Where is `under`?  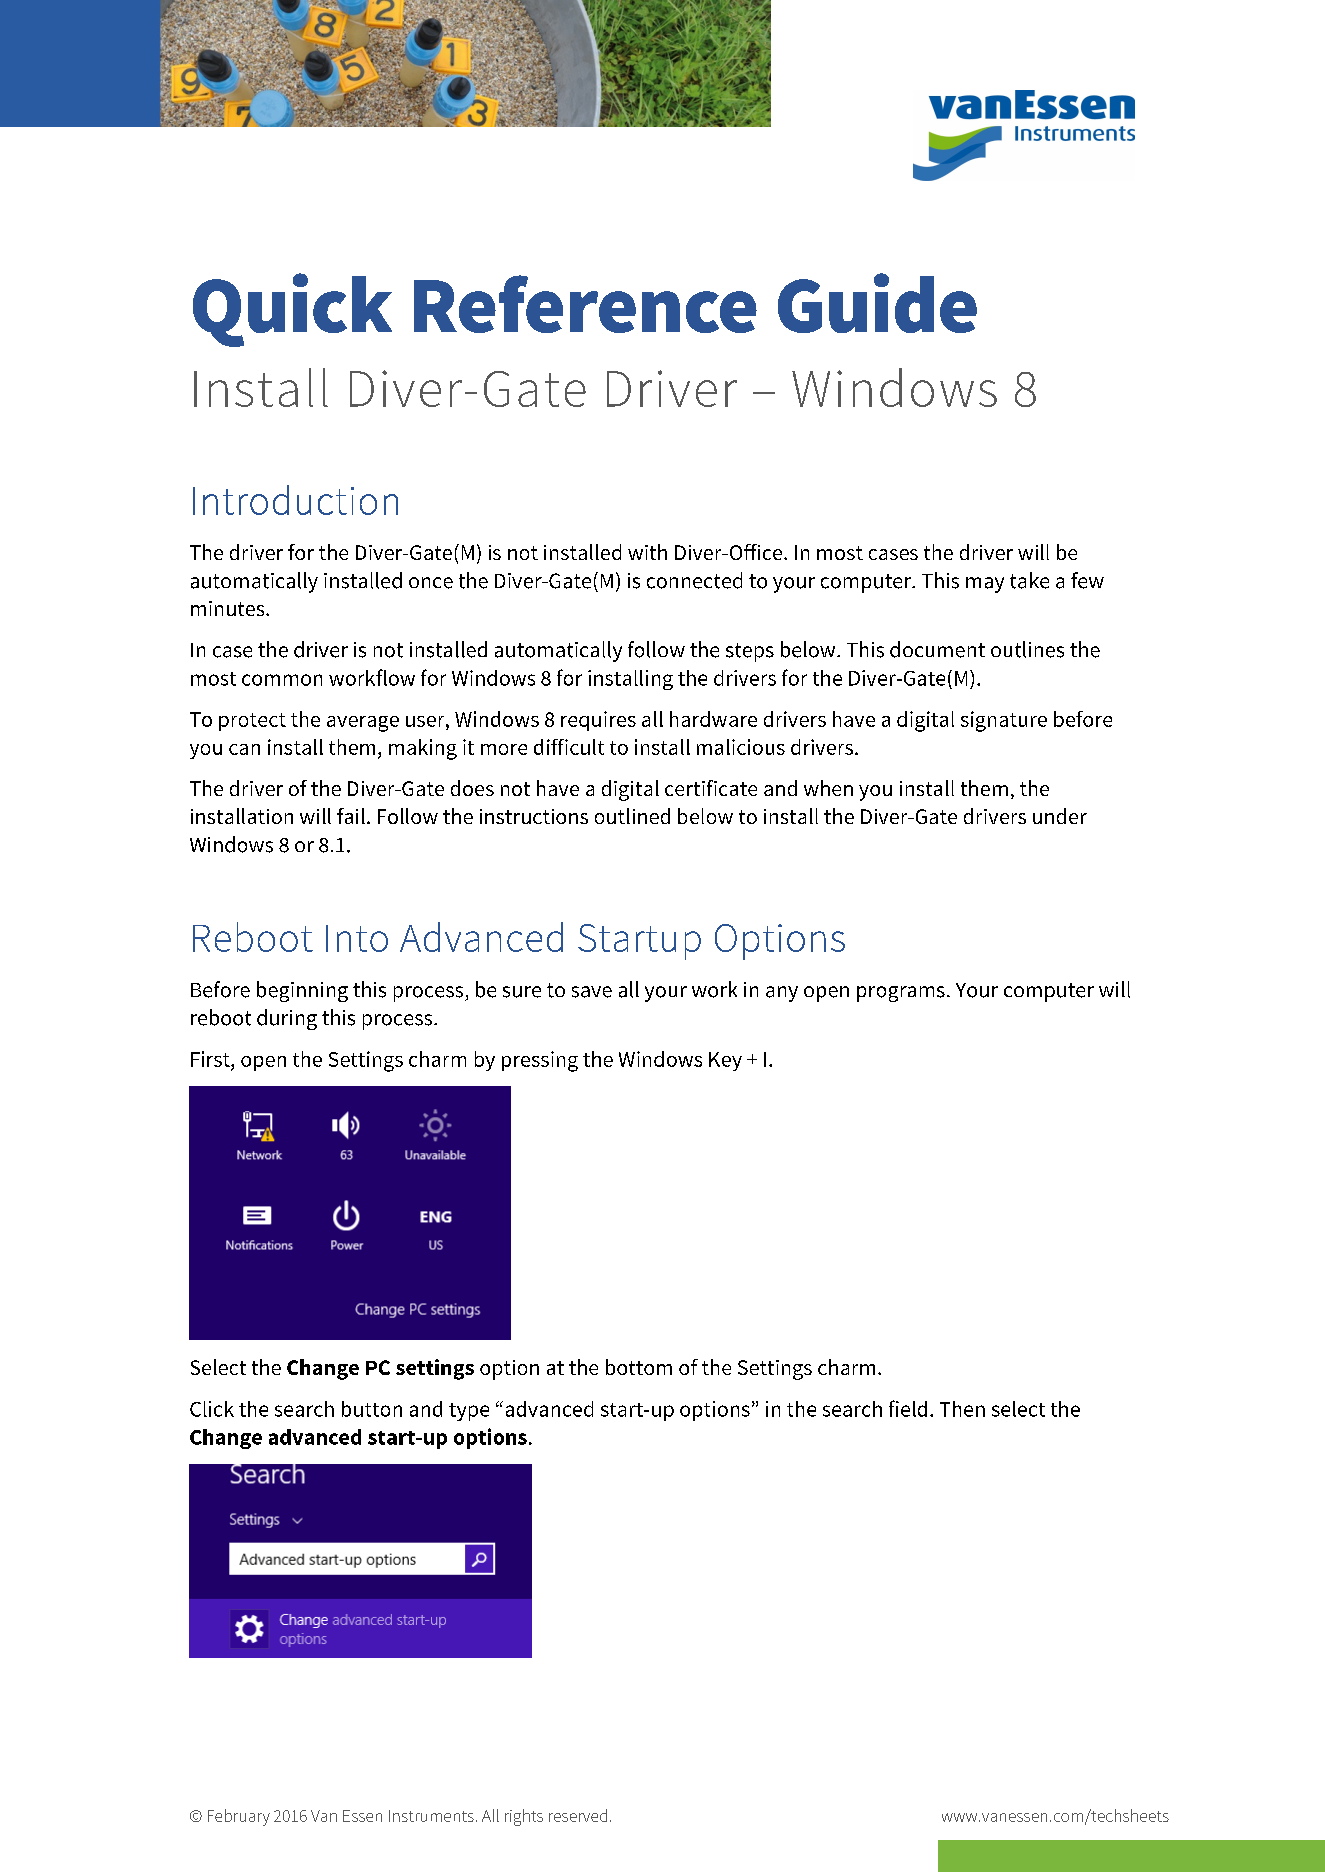 under is located at coordinates (1060, 816).
